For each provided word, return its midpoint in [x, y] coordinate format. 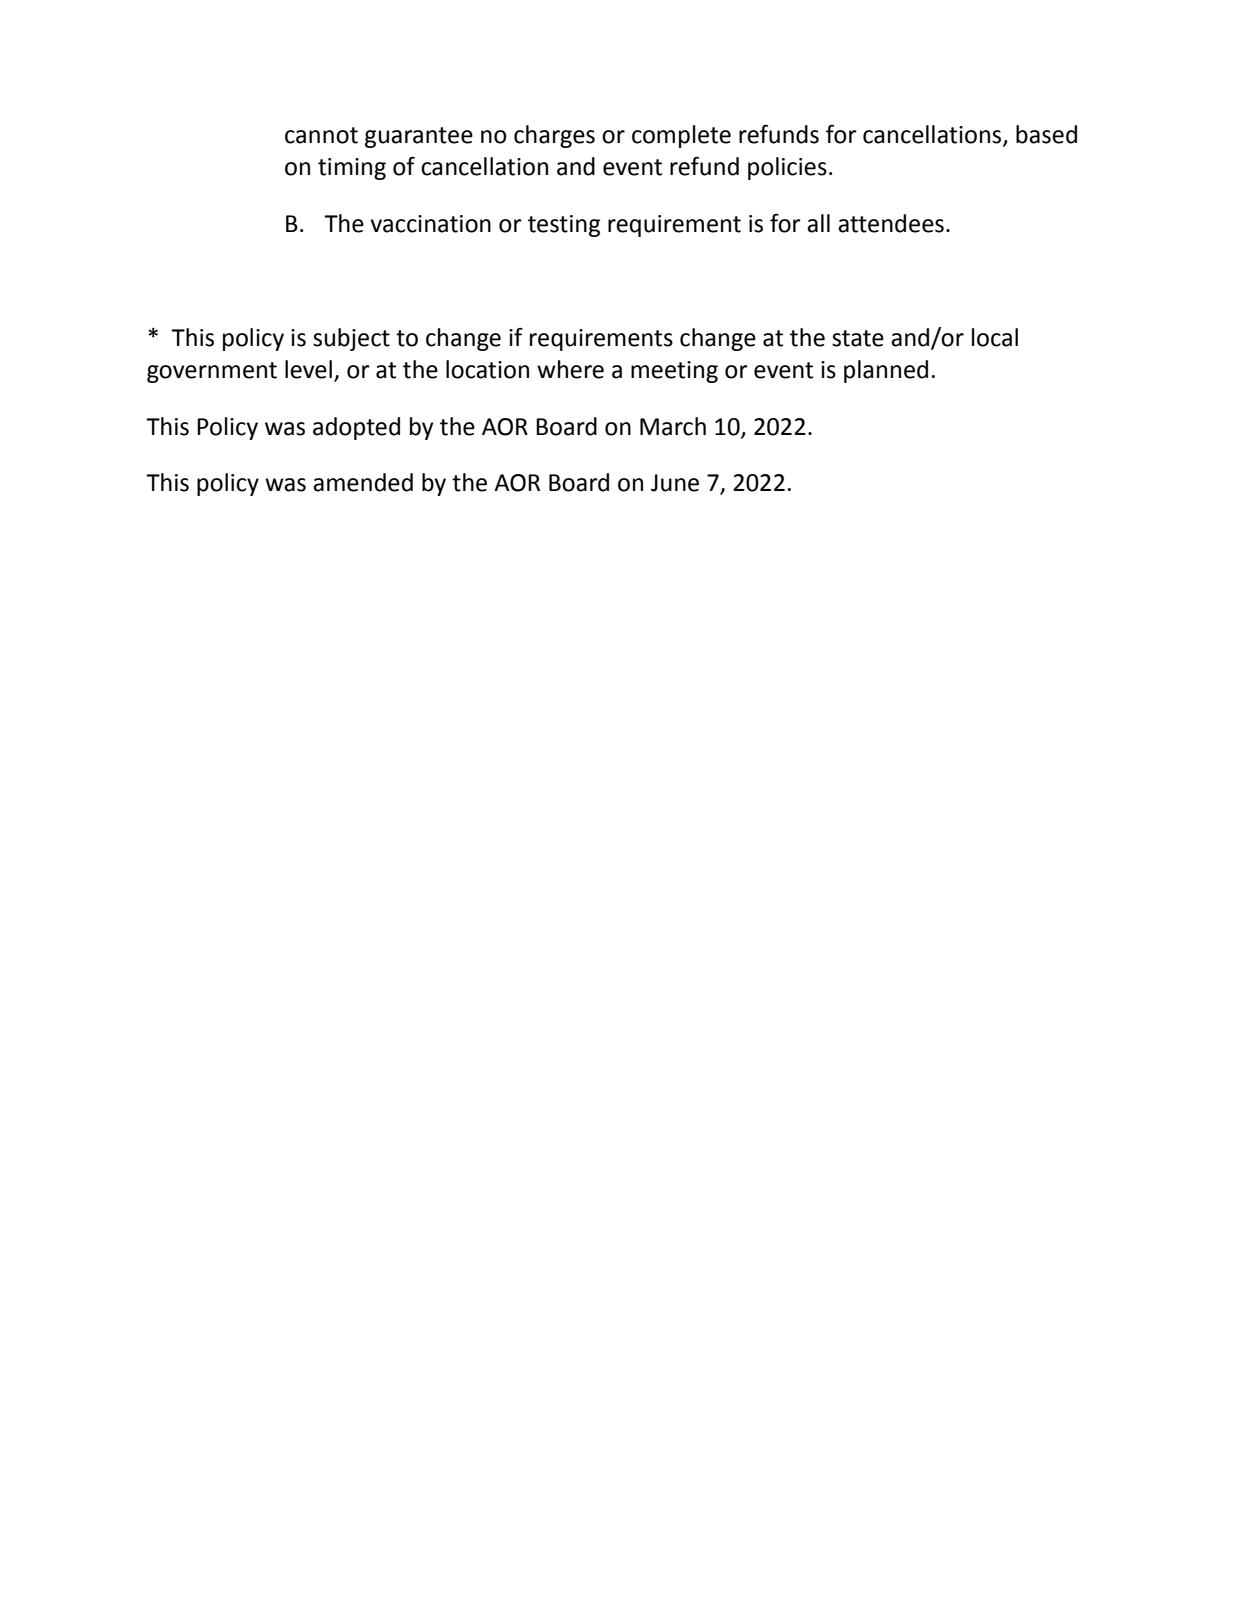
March [673, 426]
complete [681, 136]
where [570, 369]
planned [886, 371]
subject [351, 339]
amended [363, 482]
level [308, 369]
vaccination [430, 224]
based [1046, 134]
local [995, 337]
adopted [356, 428]
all [818, 223]
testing [564, 226]
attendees [891, 223]
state [858, 338]
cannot [321, 135]
